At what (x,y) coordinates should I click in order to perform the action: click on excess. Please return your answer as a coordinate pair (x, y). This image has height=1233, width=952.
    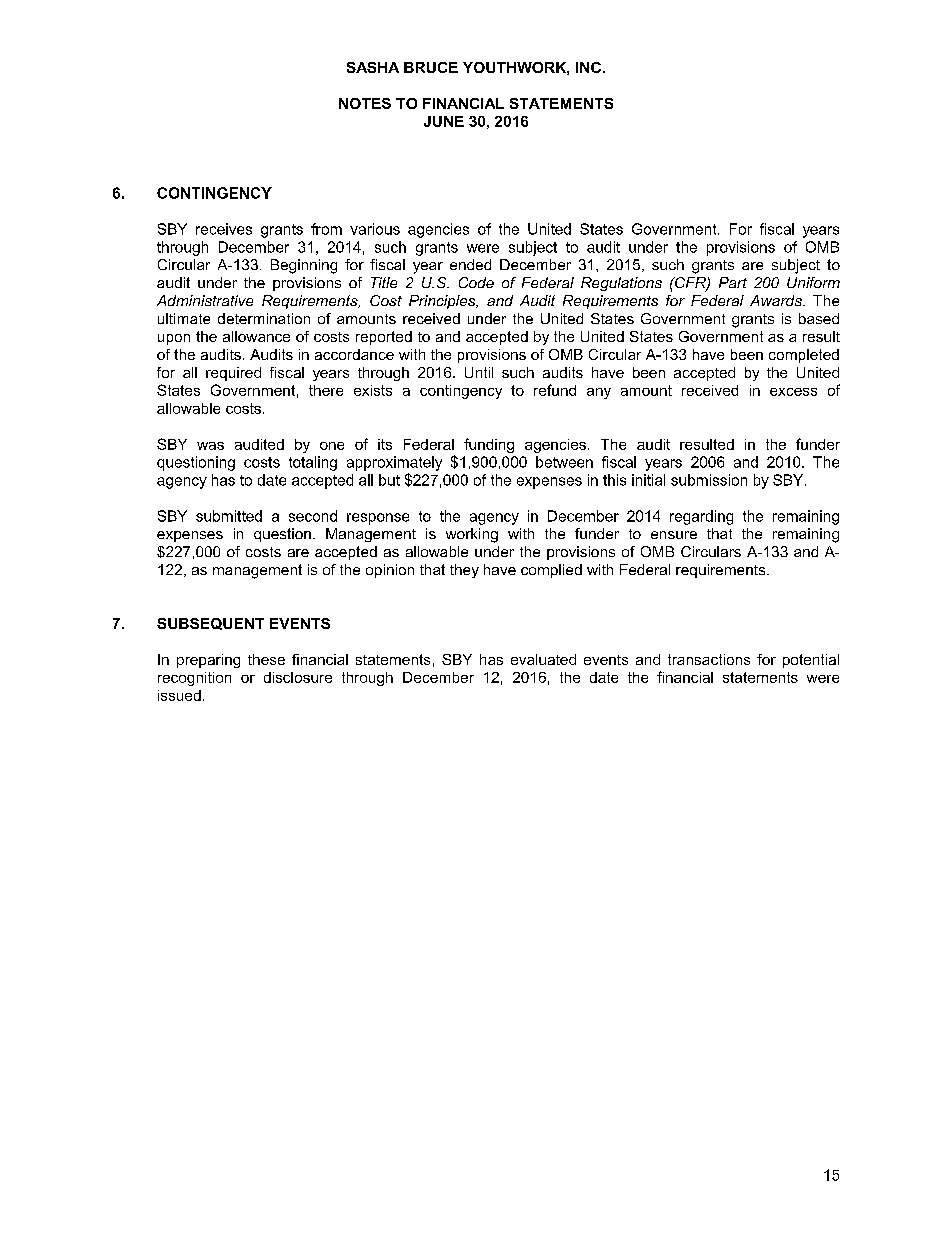
    Looking at the image, I should click on (793, 392).
